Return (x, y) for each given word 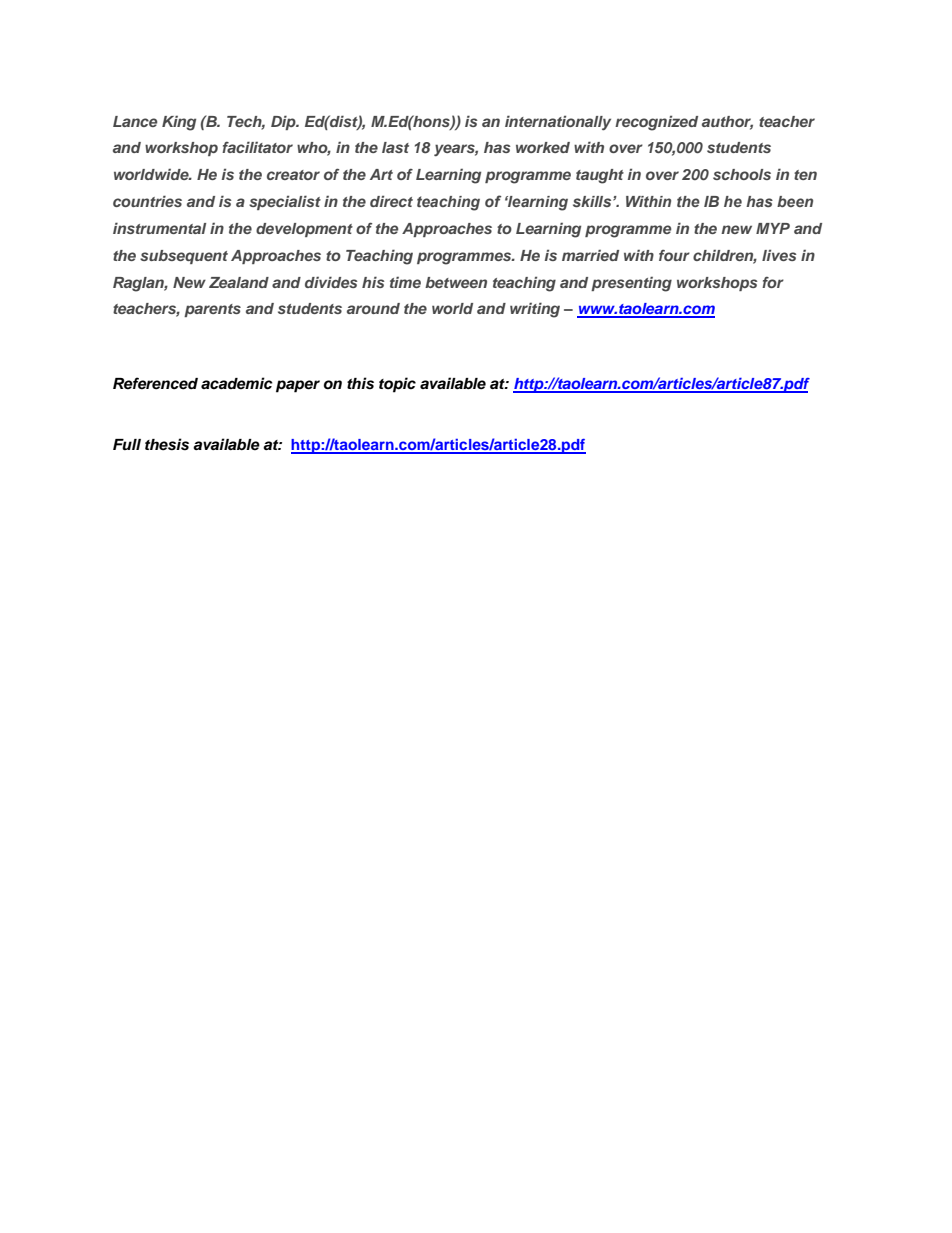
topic (397, 385)
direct (391, 201)
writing (535, 310)
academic (237, 383)
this (360, 383)
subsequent (184, 257)
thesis (167, 444)
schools (742, 174)
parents (212, 310)
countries (147, 201)
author (727, 122)
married (590, 255)
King (179, 123)
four (674, 255)
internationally (558, 123)
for (773, 282)
